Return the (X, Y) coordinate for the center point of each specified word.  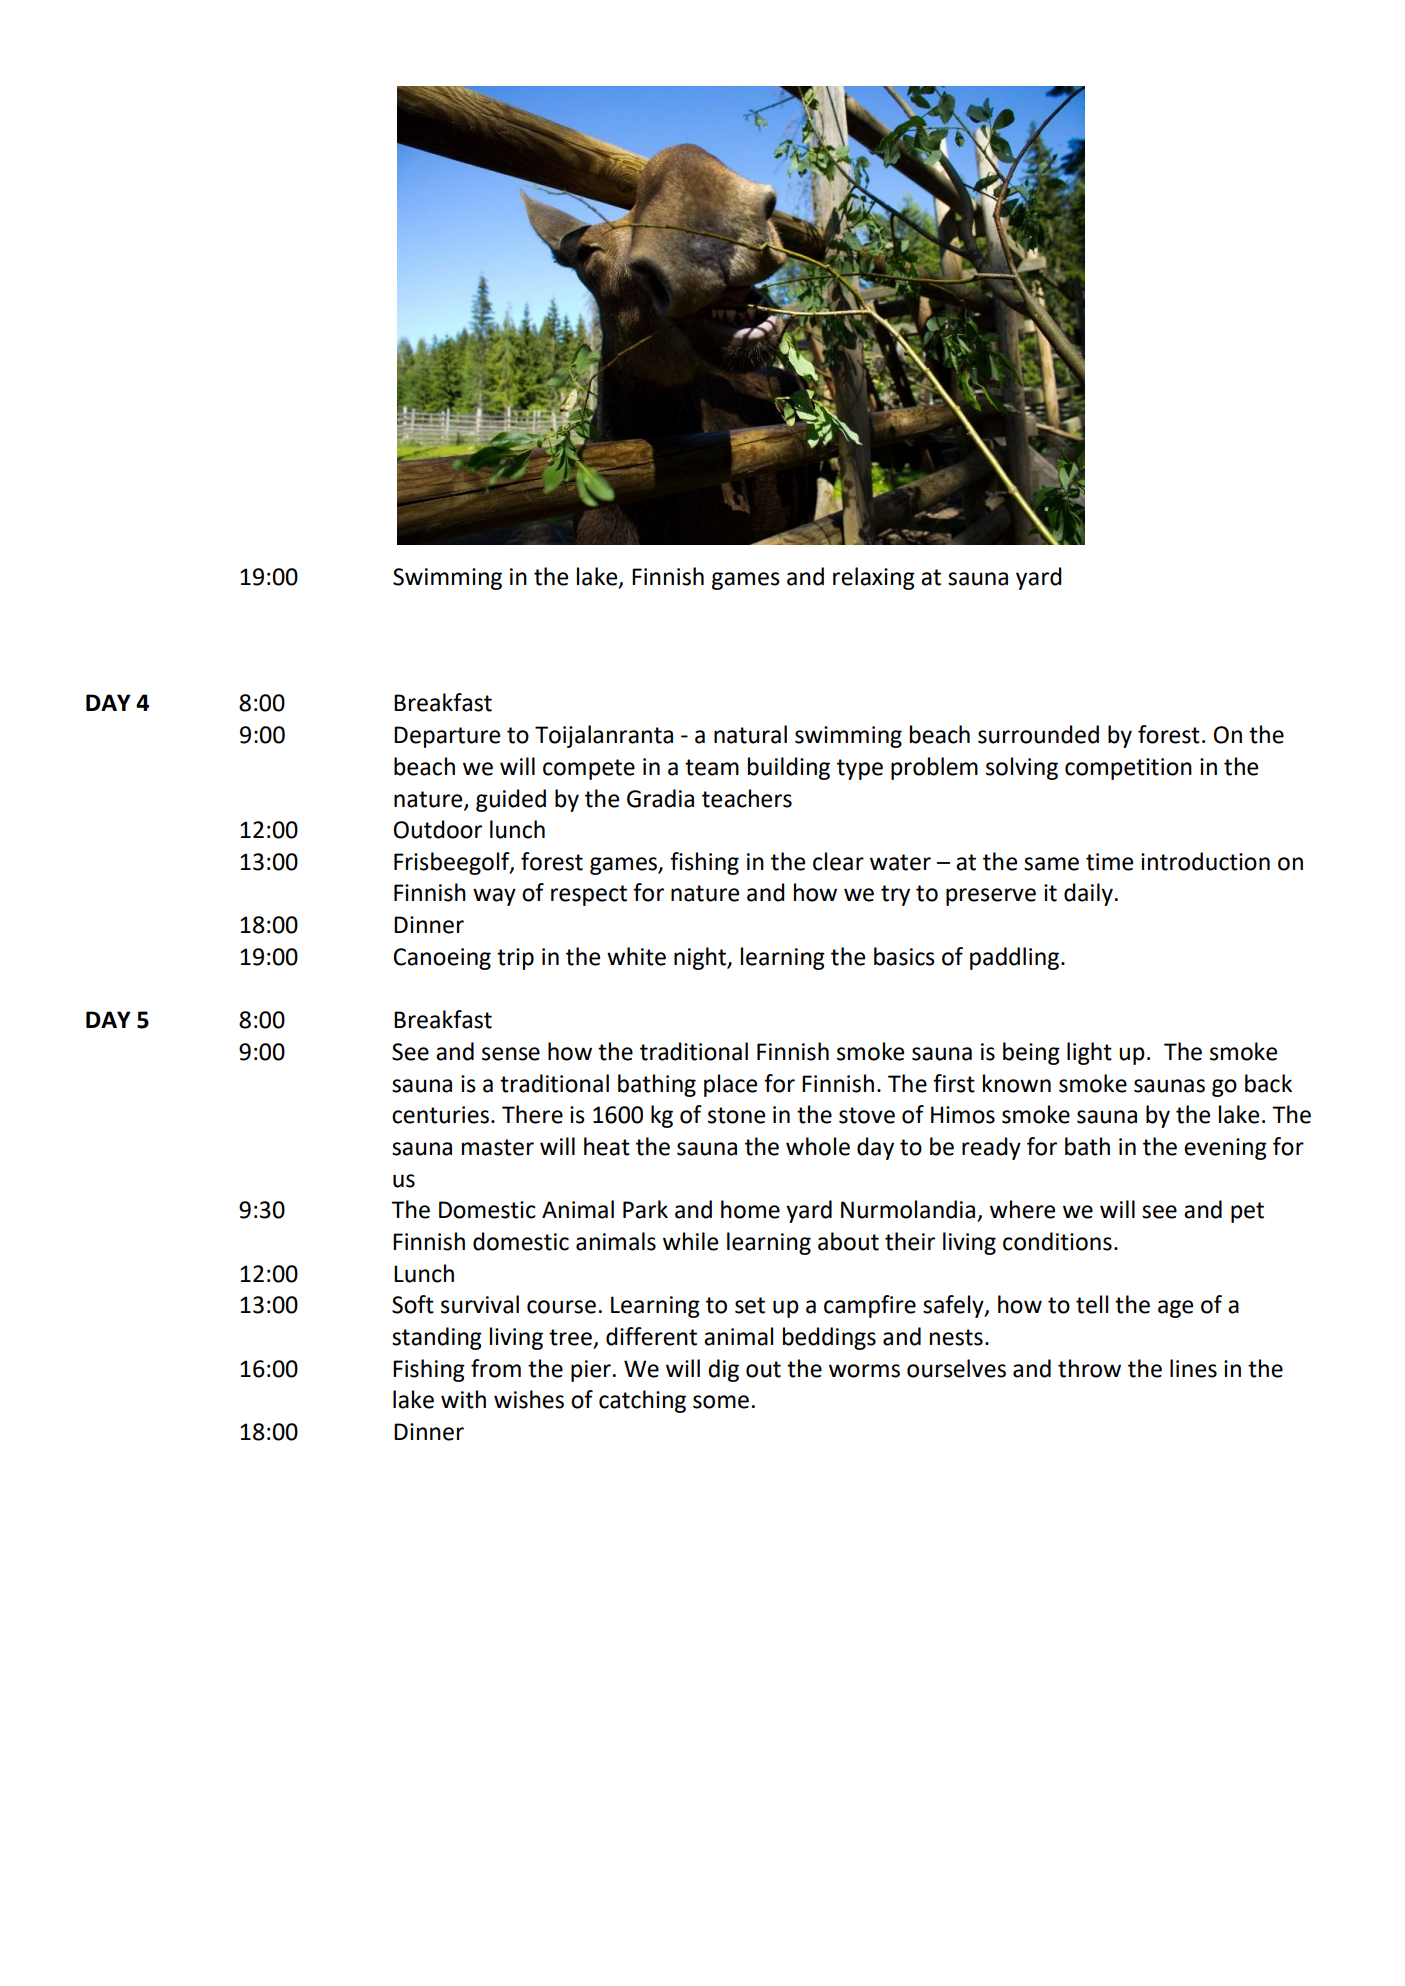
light (1089, 1053)
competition (1128, 769)
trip (515, 959)
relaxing (874, 578)
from (496, 1368)
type (860, 769)
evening (1225, 1149)
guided (511, 800)
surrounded (1038, 734)
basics (904, 956)
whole (818, 1146)
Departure (447, 737)
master (498, 1147)
